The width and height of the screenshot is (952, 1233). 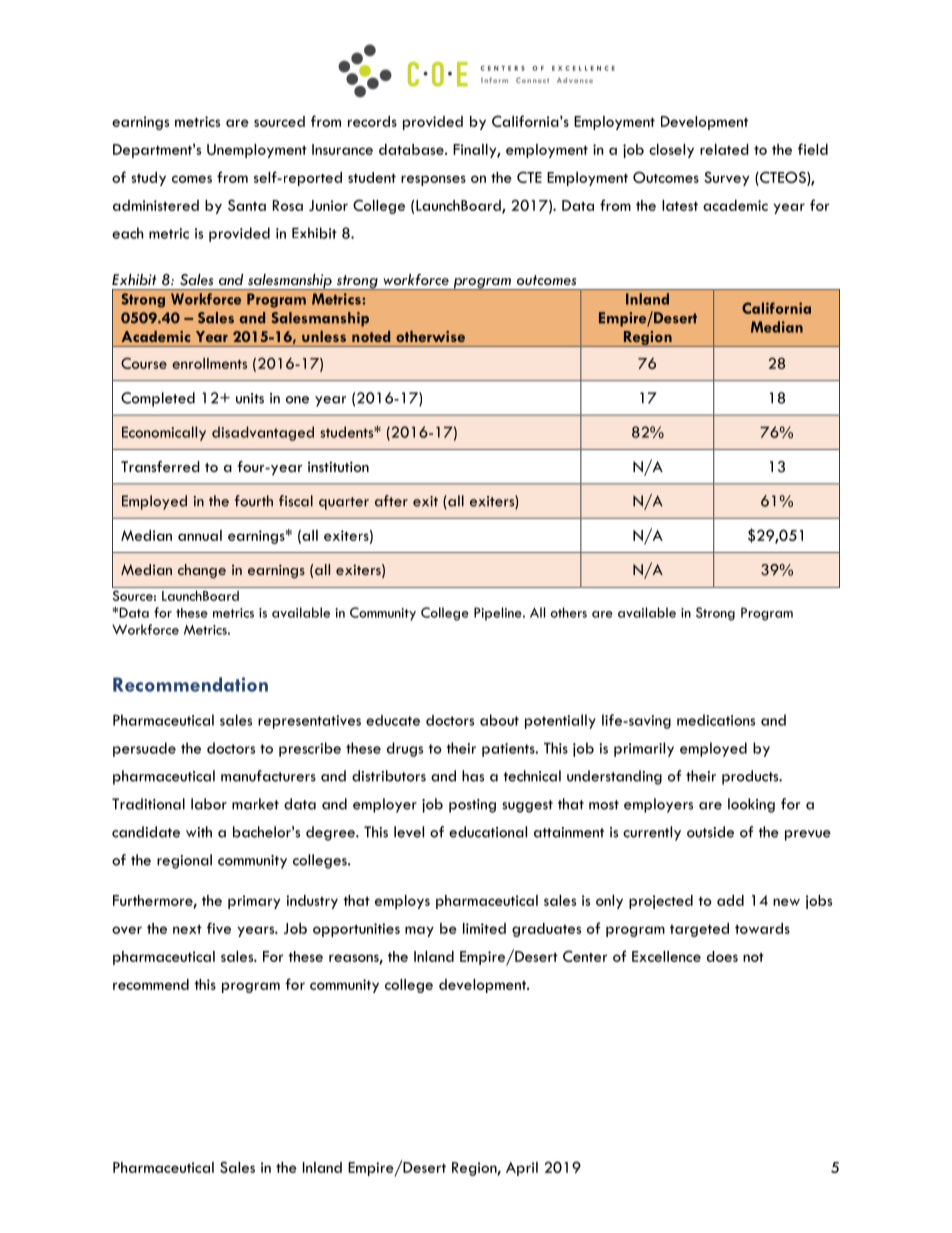 What do you see at coordinates (160, 466) in the screenshot?
I see `Transferred` at bounding box center [160, 466].
